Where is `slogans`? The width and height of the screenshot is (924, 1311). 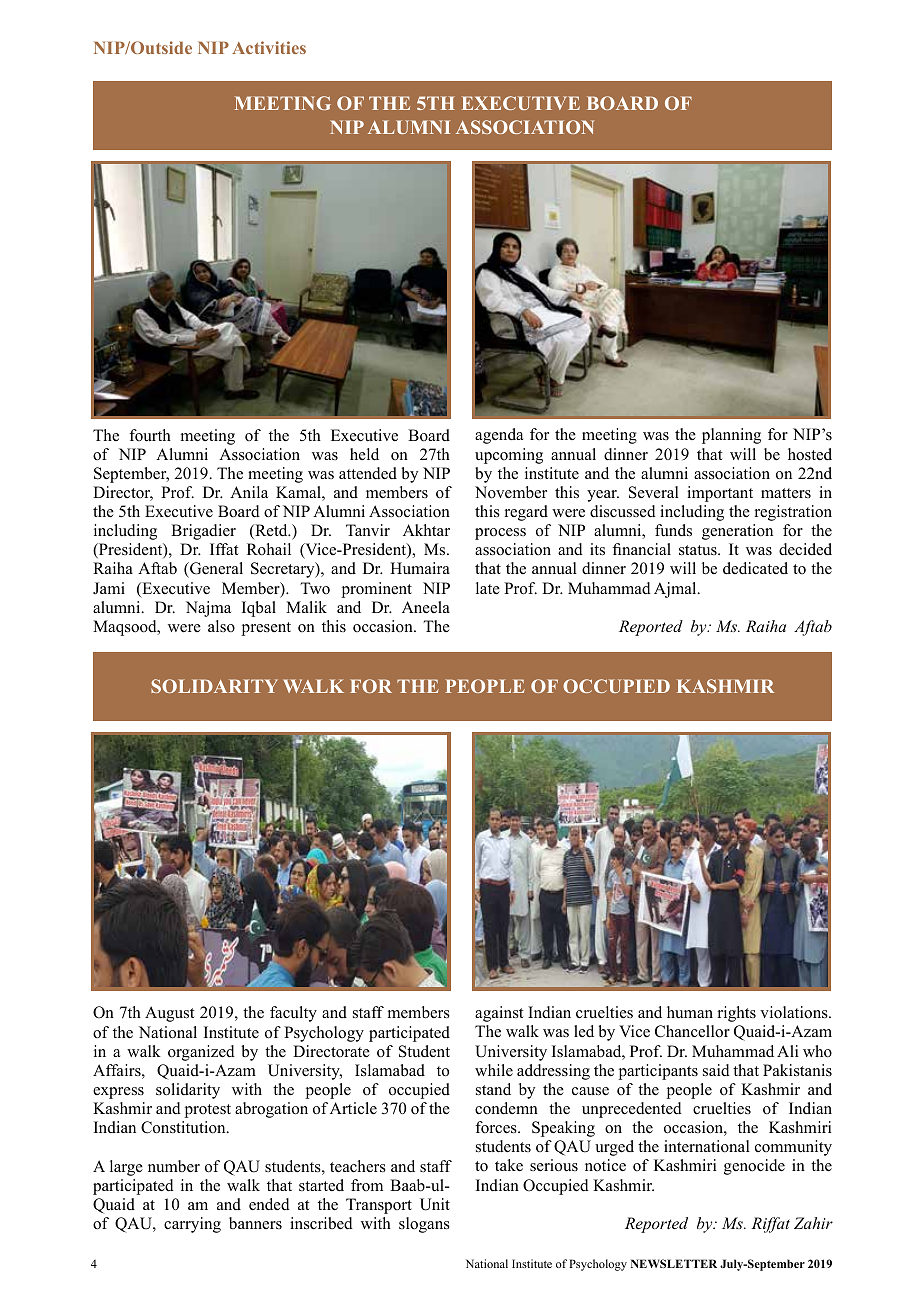 slogans is located at coordinates (424, 1225).
